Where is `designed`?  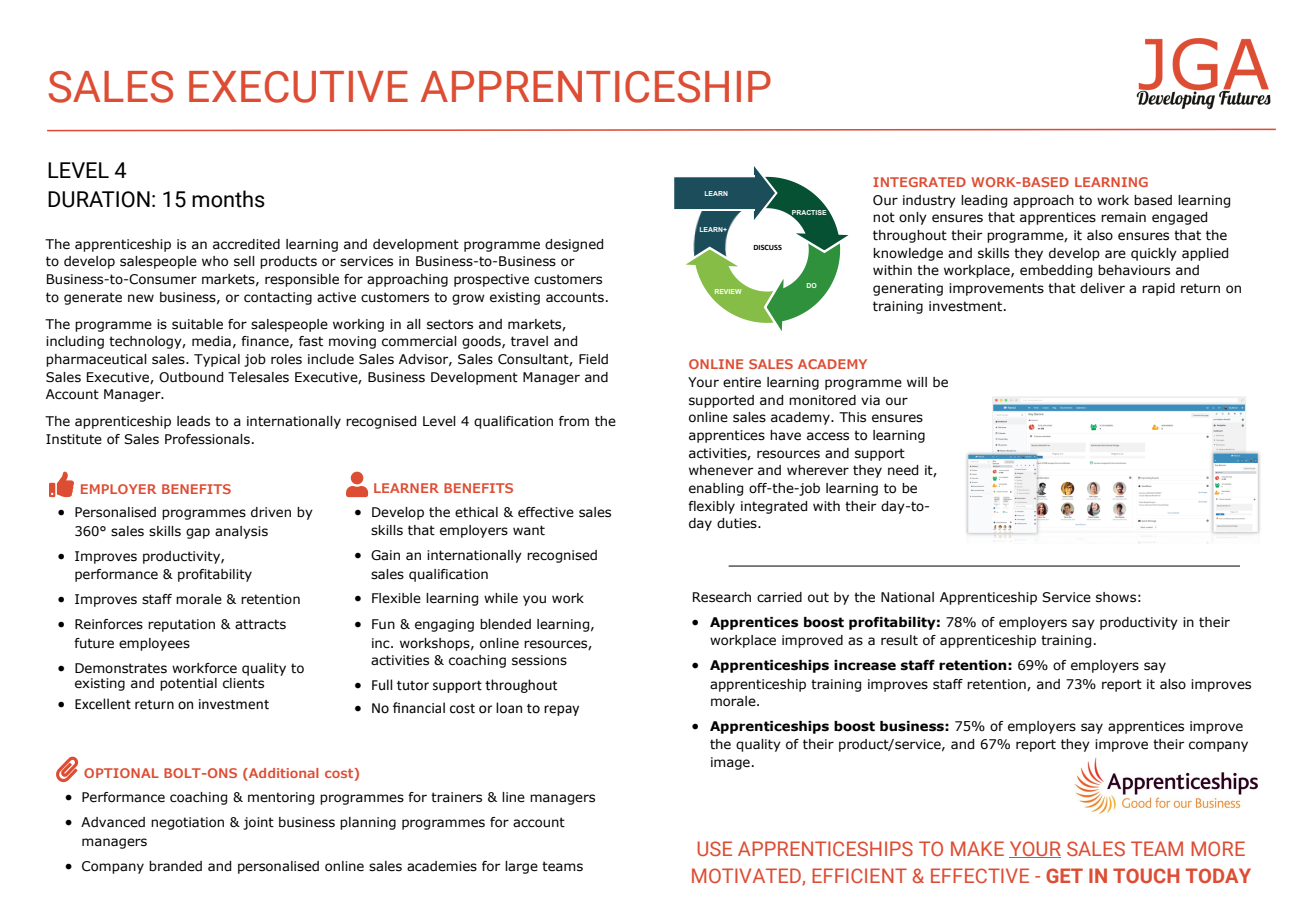 designed is located at coordinates (574, 245).
